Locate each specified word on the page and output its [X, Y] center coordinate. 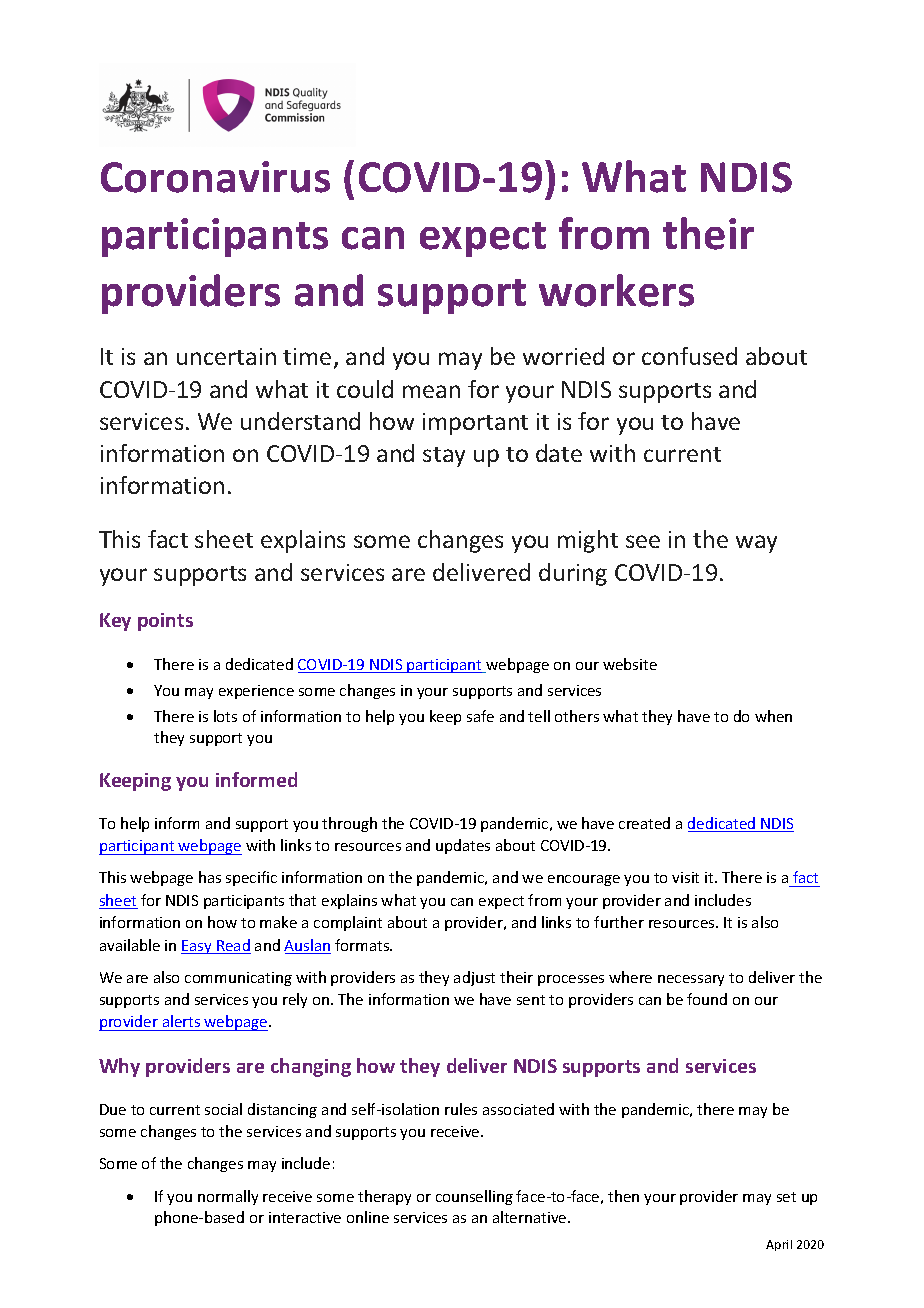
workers [616, 290]
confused [689, 356]
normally [228, 1197]
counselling [474, 1197]
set [786, 1197]
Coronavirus [215, 177]
